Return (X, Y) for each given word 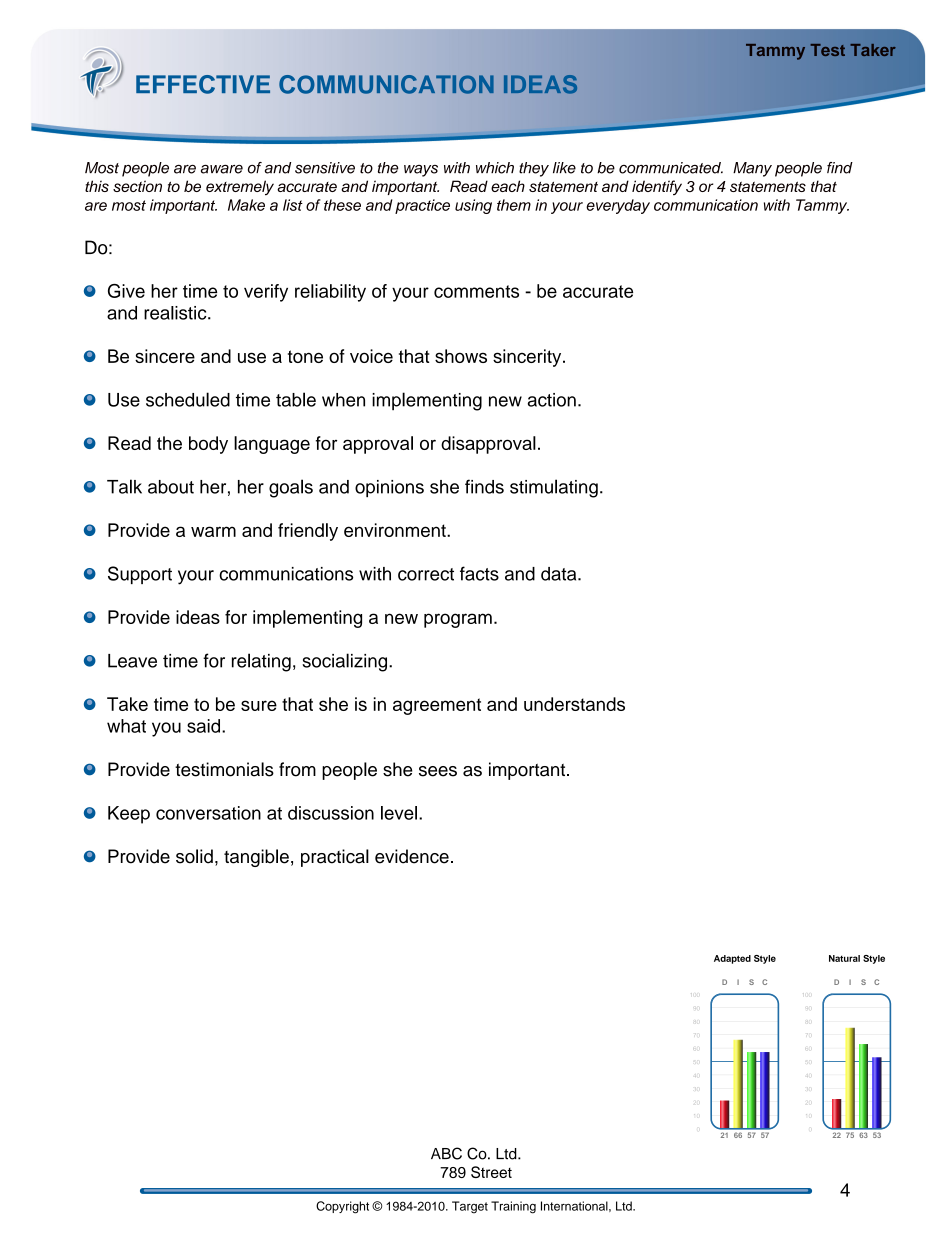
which (495, 168)
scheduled (188, 399)
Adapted (732, 959)
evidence (412, 856)
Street (491, 1172)
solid (194, 856)
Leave (132, 661)
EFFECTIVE (203, 84)
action (552, 400)
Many (752, 169)
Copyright (342, 1207)
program (458, 620)
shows (461, 356)
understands (574, 704)
